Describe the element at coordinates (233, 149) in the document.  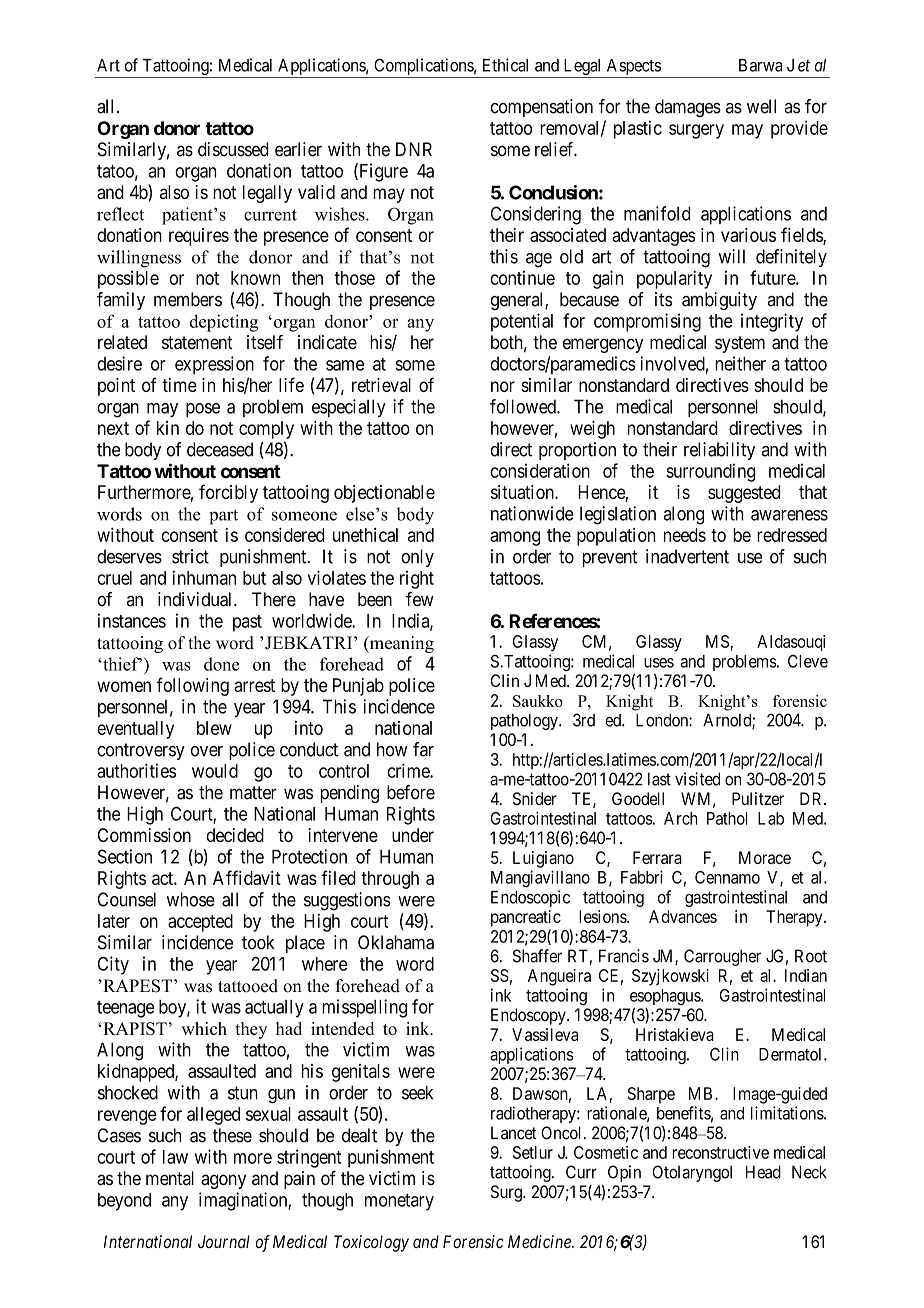
I see `discussed` at that location.
